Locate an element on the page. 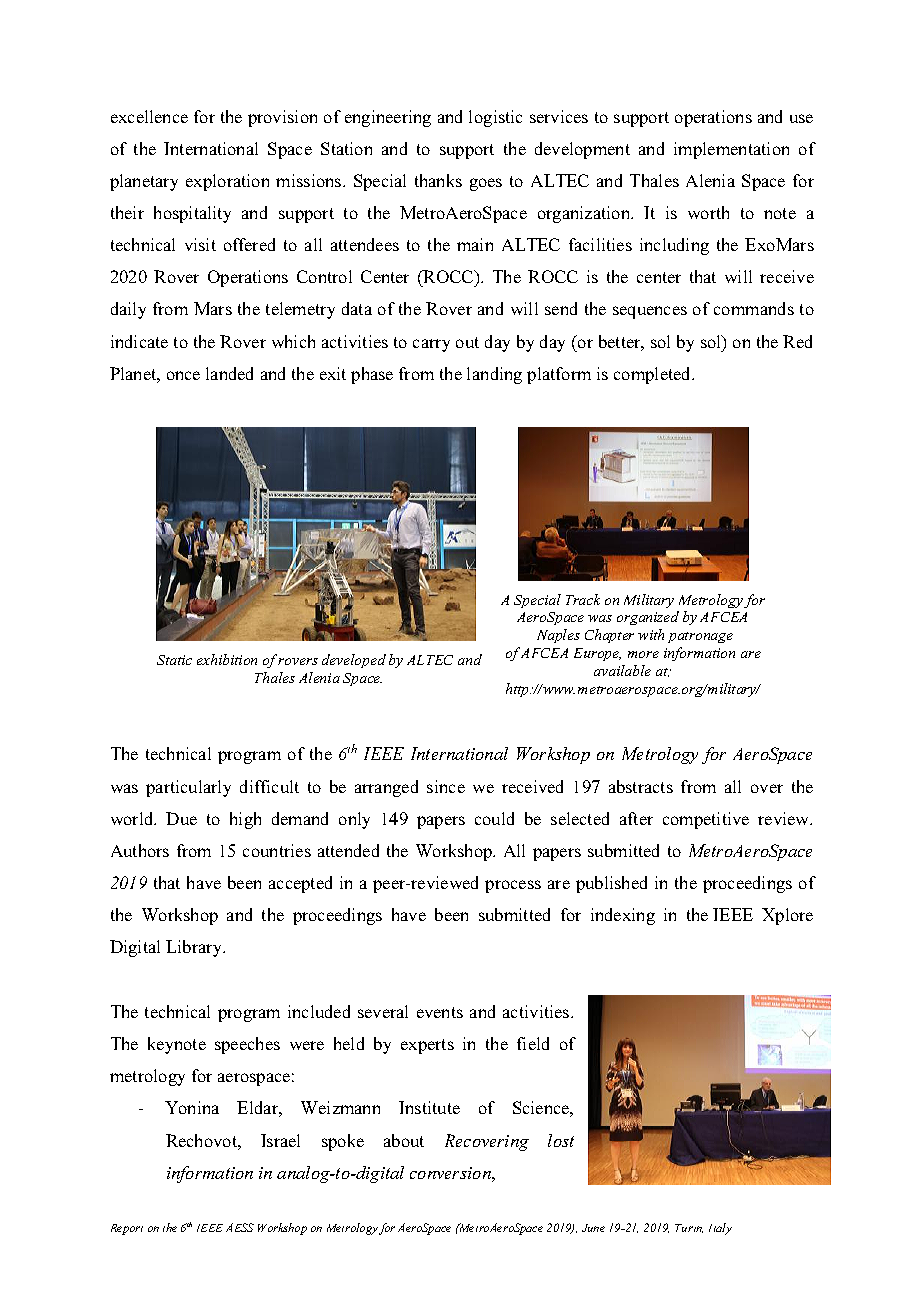  Naples is located at coordinates (558, 636).
